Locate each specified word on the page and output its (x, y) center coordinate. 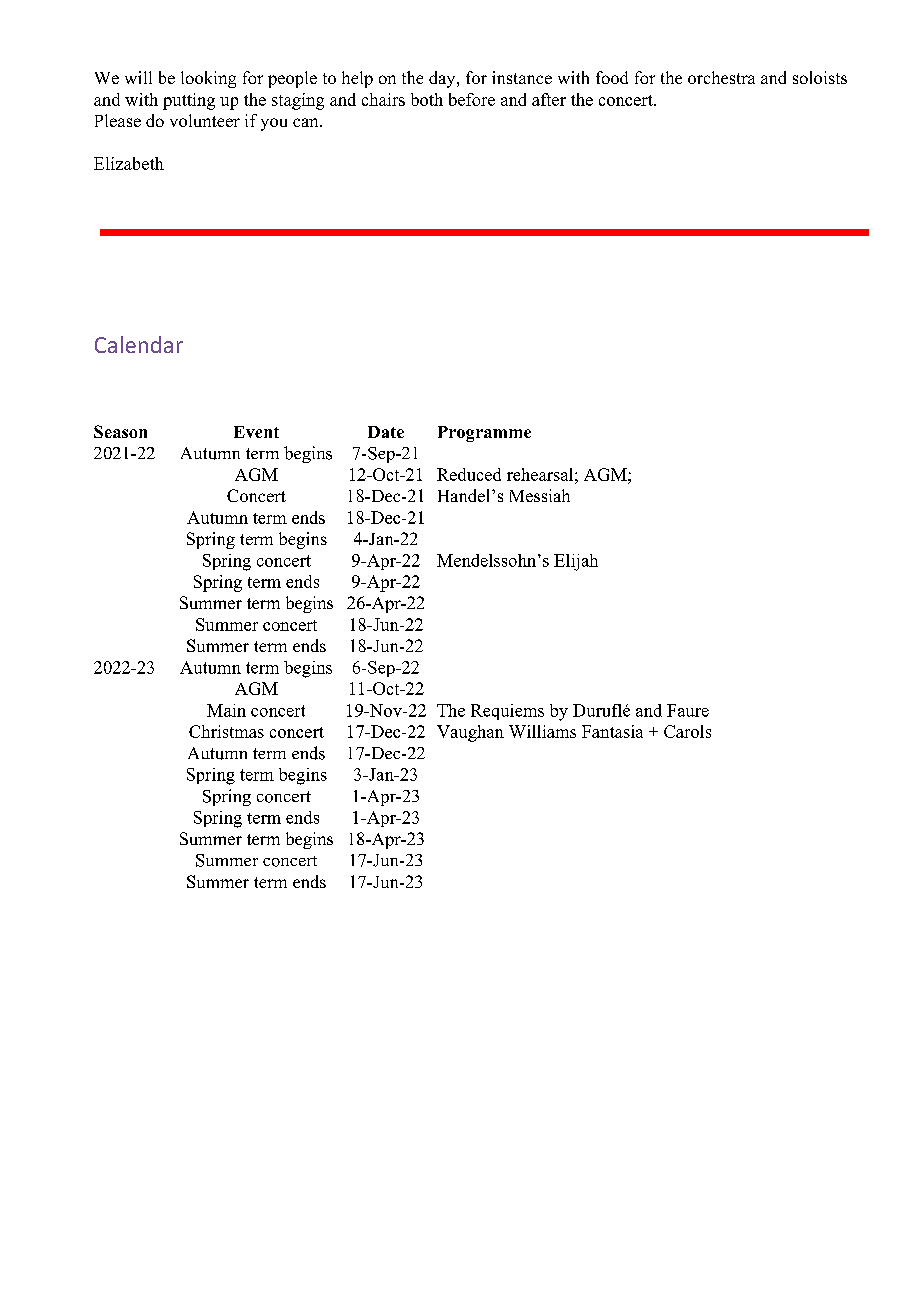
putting (189, 101)
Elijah (576, 562)
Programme (484, 434)
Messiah (540, 495)
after (549, 99)
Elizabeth (129, 163)
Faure (688, 710)
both (427, 99)
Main (226, 710)
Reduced (469, 474)
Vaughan (470, 733)
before (472, 99)
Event (256, 432)
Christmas (226, 731)
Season (120, 431)
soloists (820, 77)
